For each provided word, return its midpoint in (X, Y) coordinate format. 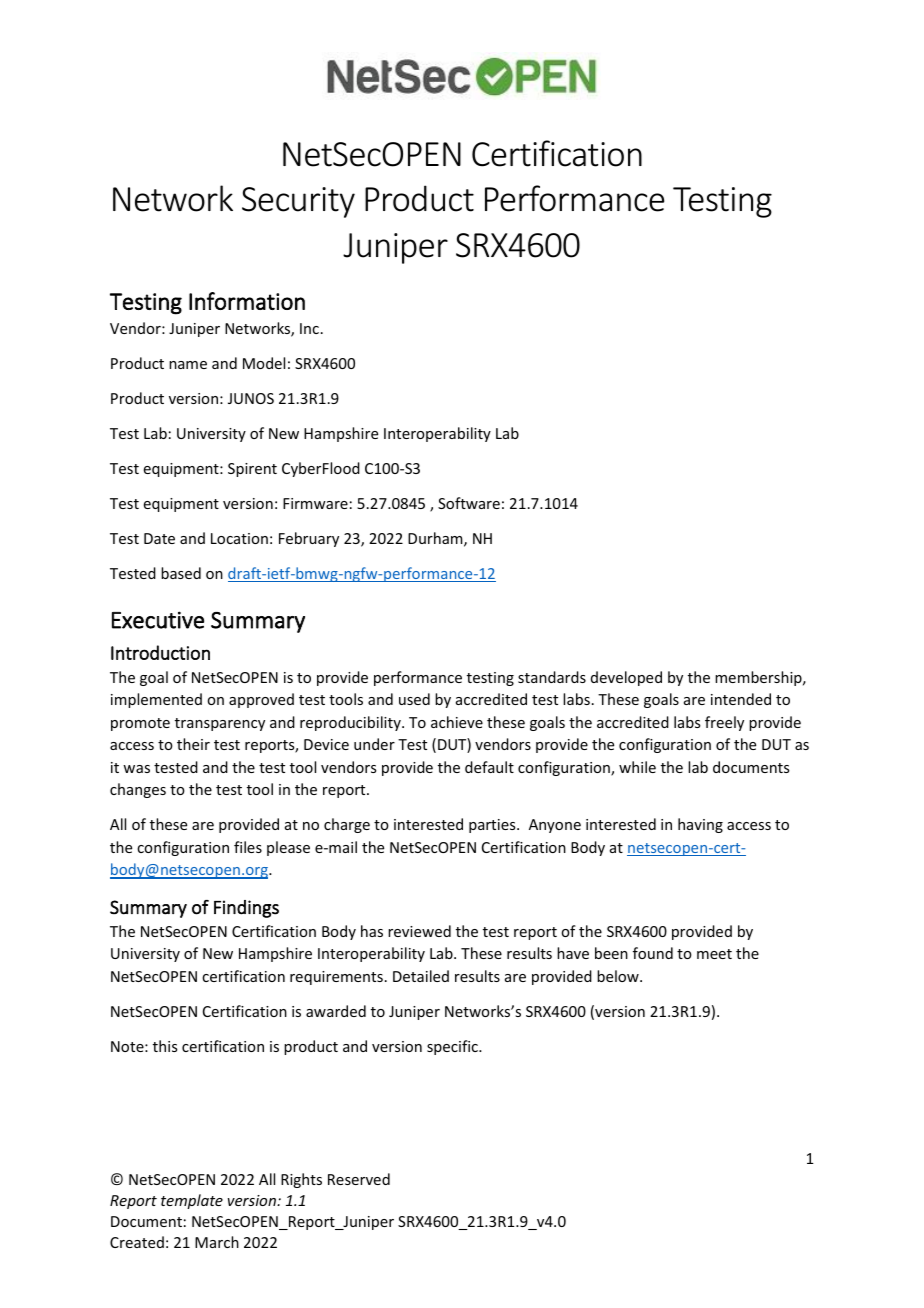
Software (469, 503)
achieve (457, 722)
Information (247, 301)
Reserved (359, 1179)
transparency (220, 724)
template (192, 1201)
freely (724, 723)
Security (298, 202)
